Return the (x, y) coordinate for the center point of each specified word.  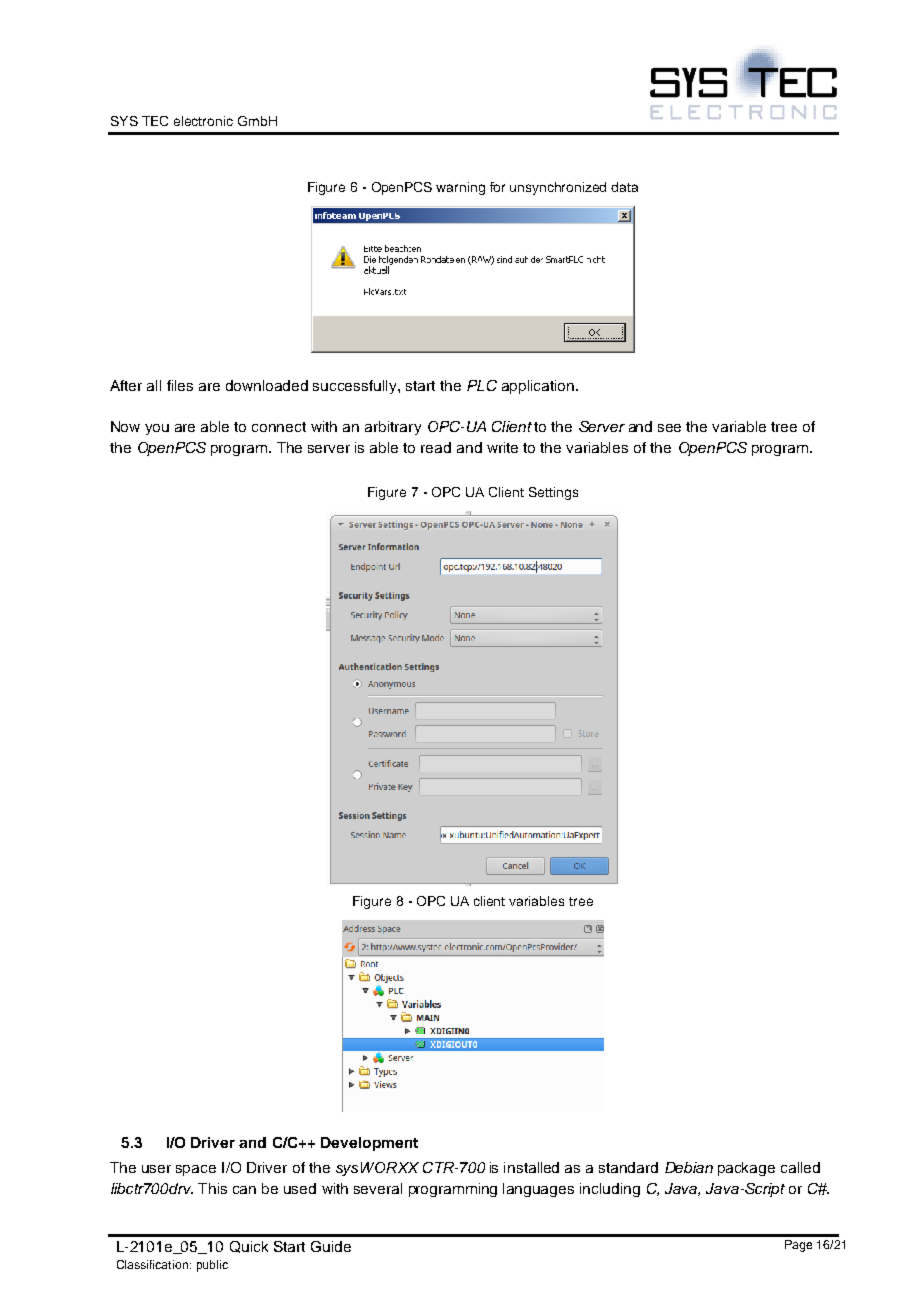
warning (460, 188)
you (157, 429)
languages (538, 1190)
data (624, 187)
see (669, 428)
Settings (553, 493)
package (746, 1169)
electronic (203, 121)
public (212, 1266)
